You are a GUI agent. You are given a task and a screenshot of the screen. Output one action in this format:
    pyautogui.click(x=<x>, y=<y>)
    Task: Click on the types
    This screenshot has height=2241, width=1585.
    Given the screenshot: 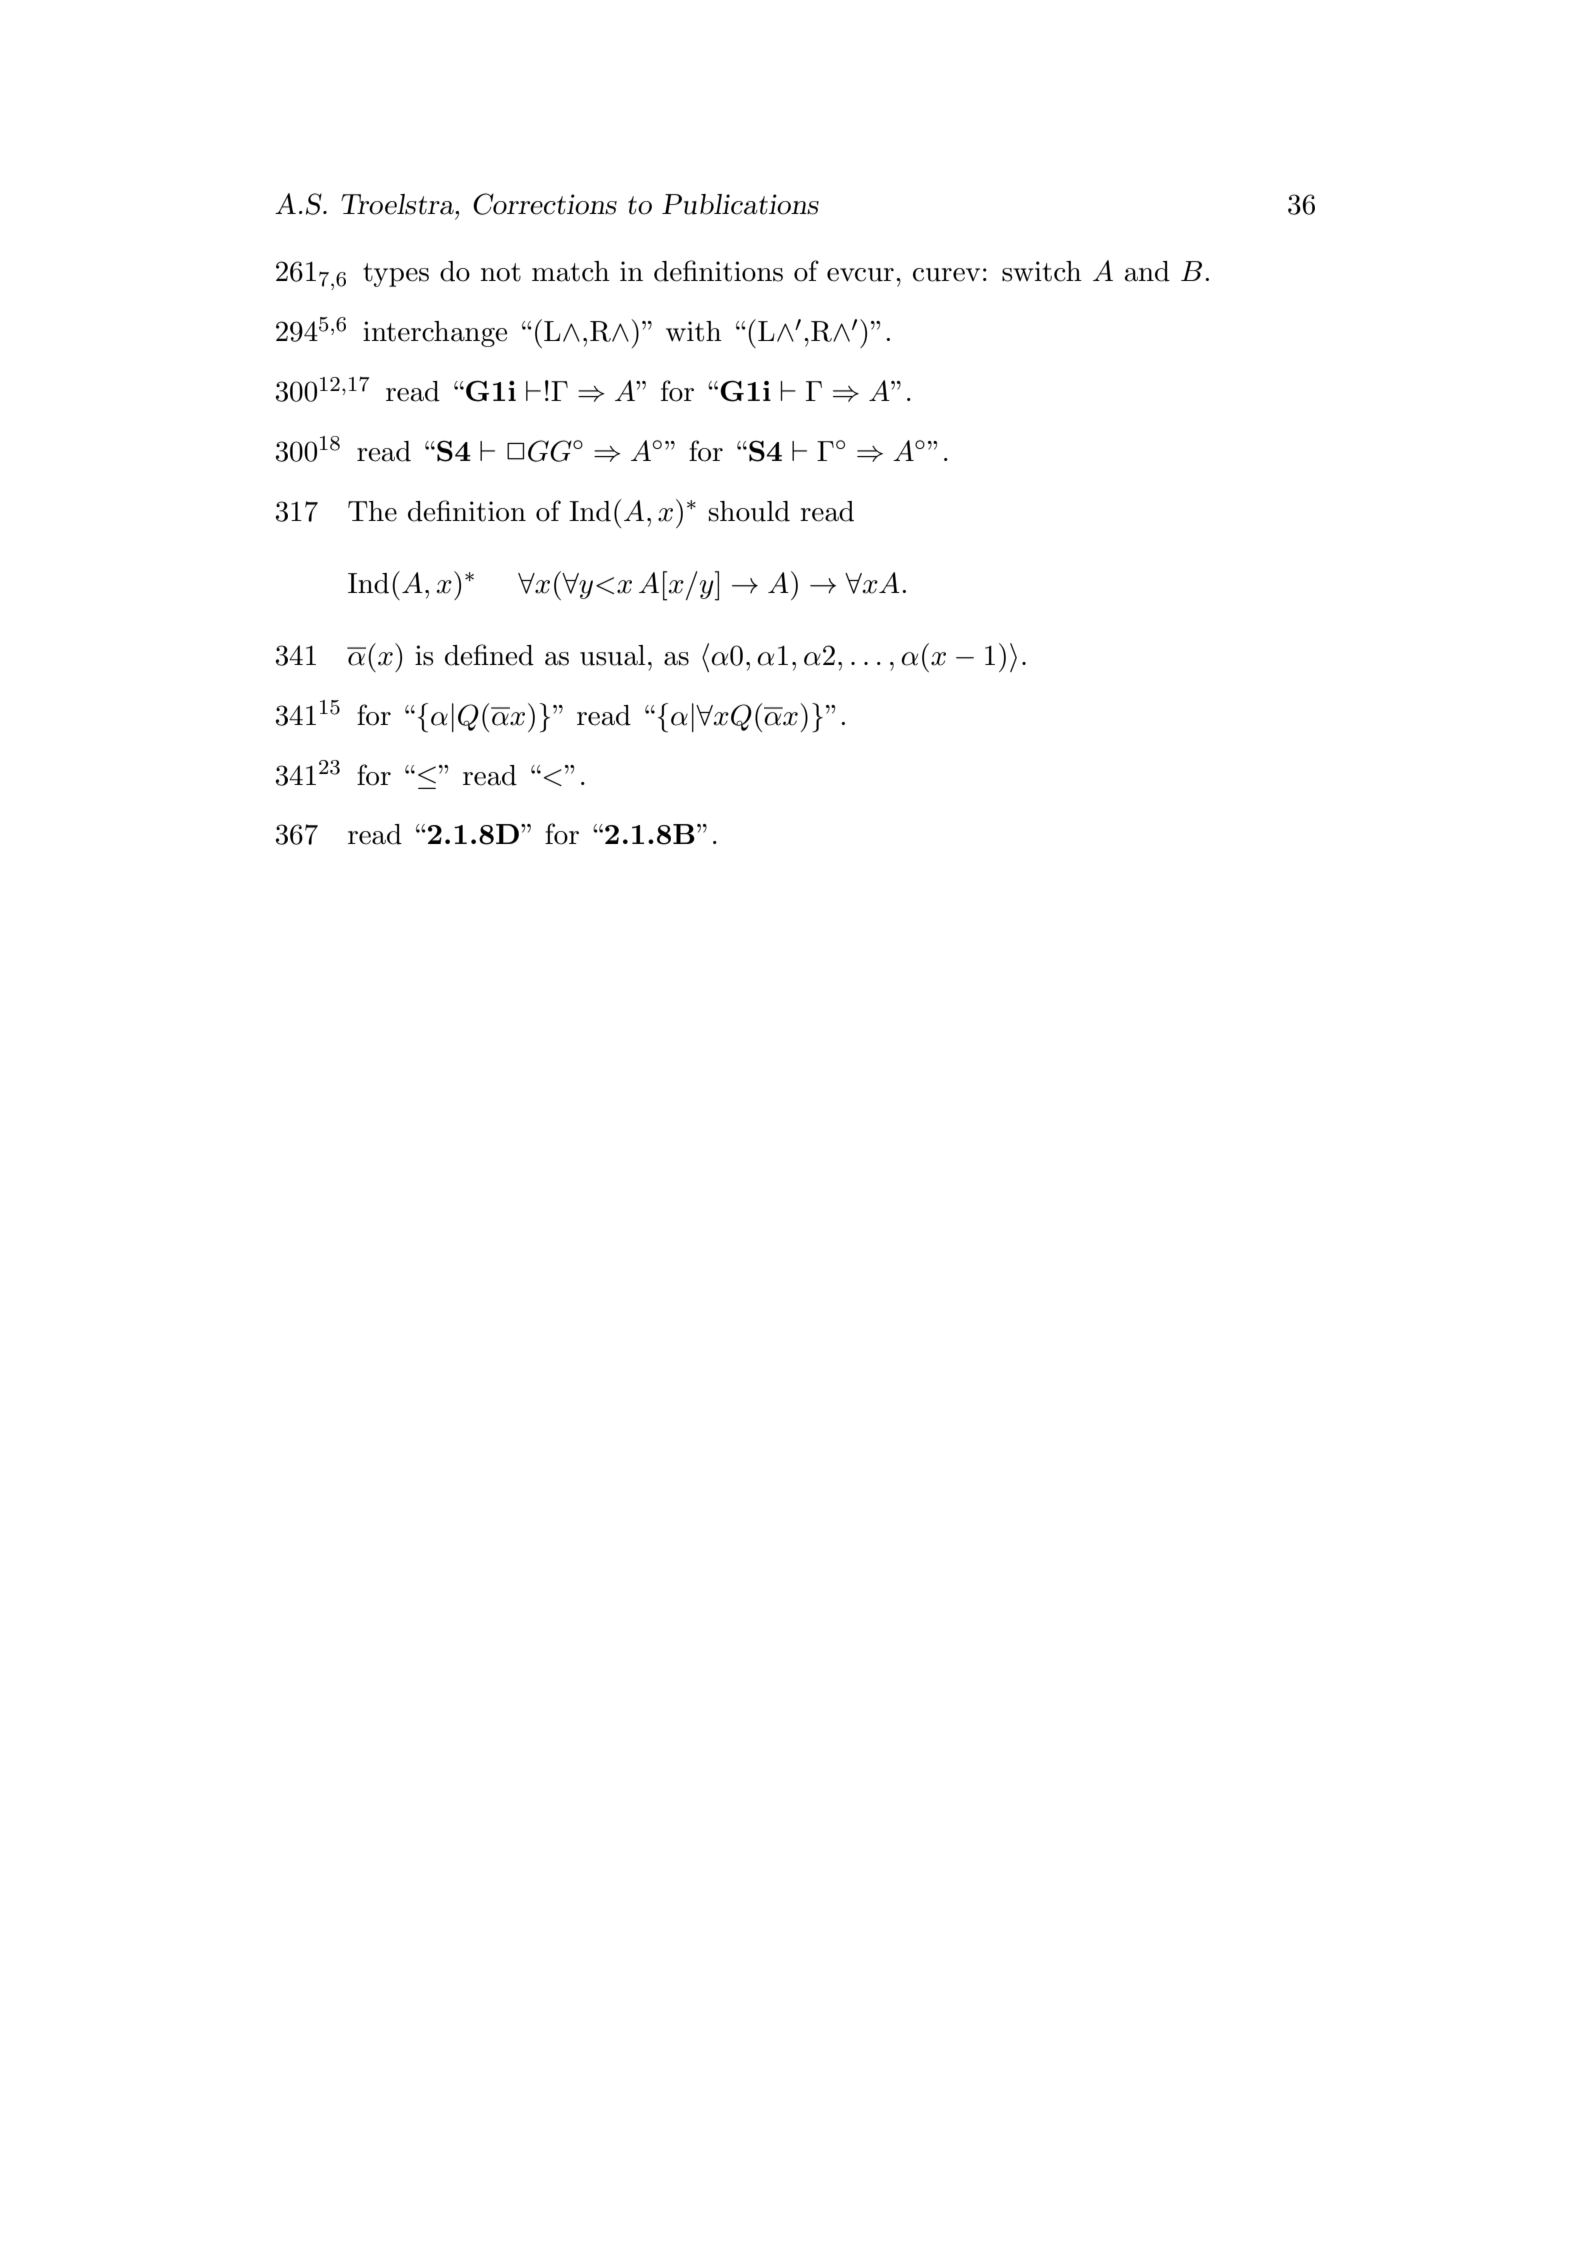 What is the action you would take?
    pyautogui.click(x=396, y=275)
